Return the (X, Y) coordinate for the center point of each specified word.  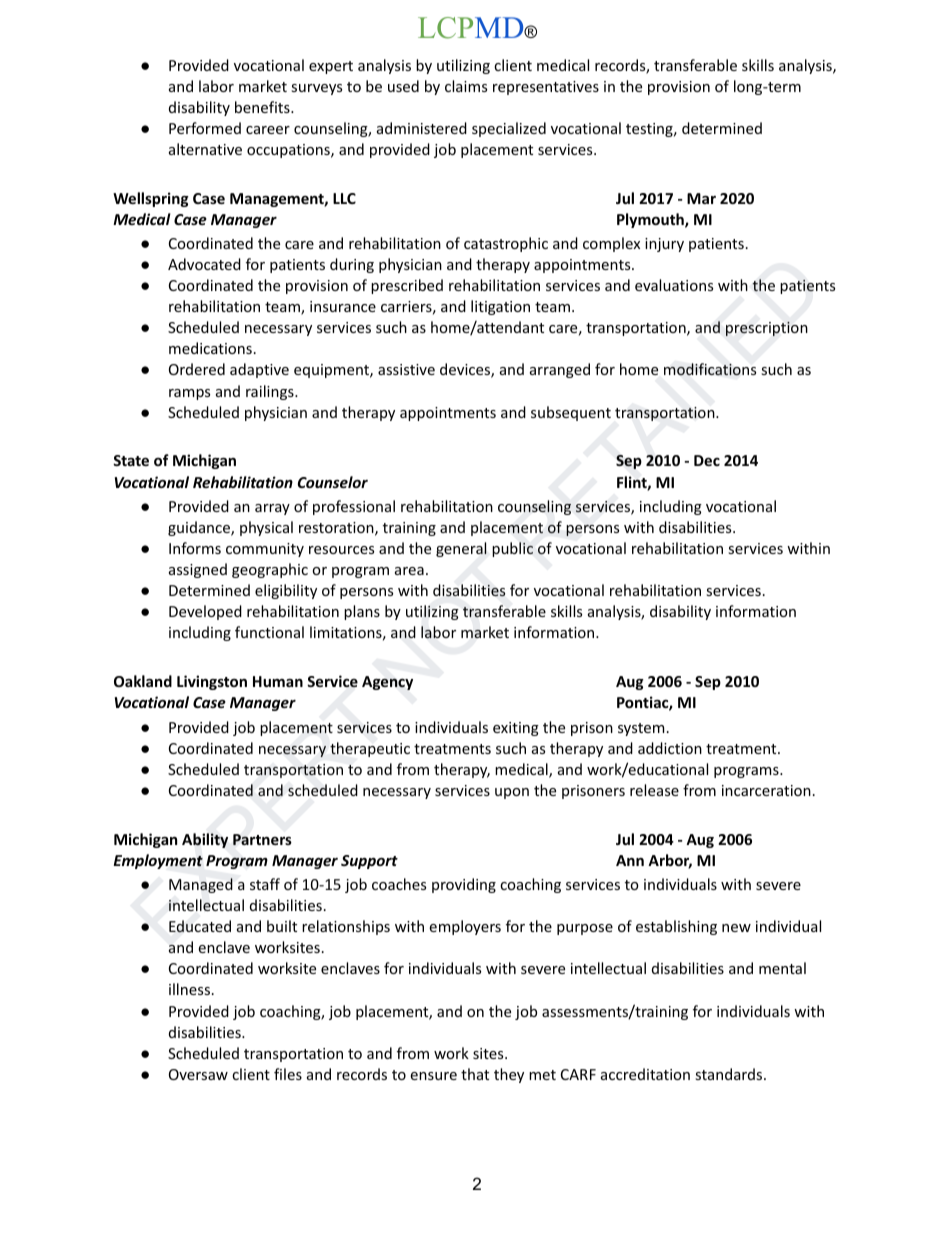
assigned (198, 570)
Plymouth (651, 220)
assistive (406, 369)
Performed (205, 128)
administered (422, 128)
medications (210, 348)
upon (512, 793)
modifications (710, 369)
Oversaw (198, 1074)
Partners (262, 839)
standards (730, 1074)
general (461, 549)
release (654, 790)
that (475, 1074)
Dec (707, 460)
